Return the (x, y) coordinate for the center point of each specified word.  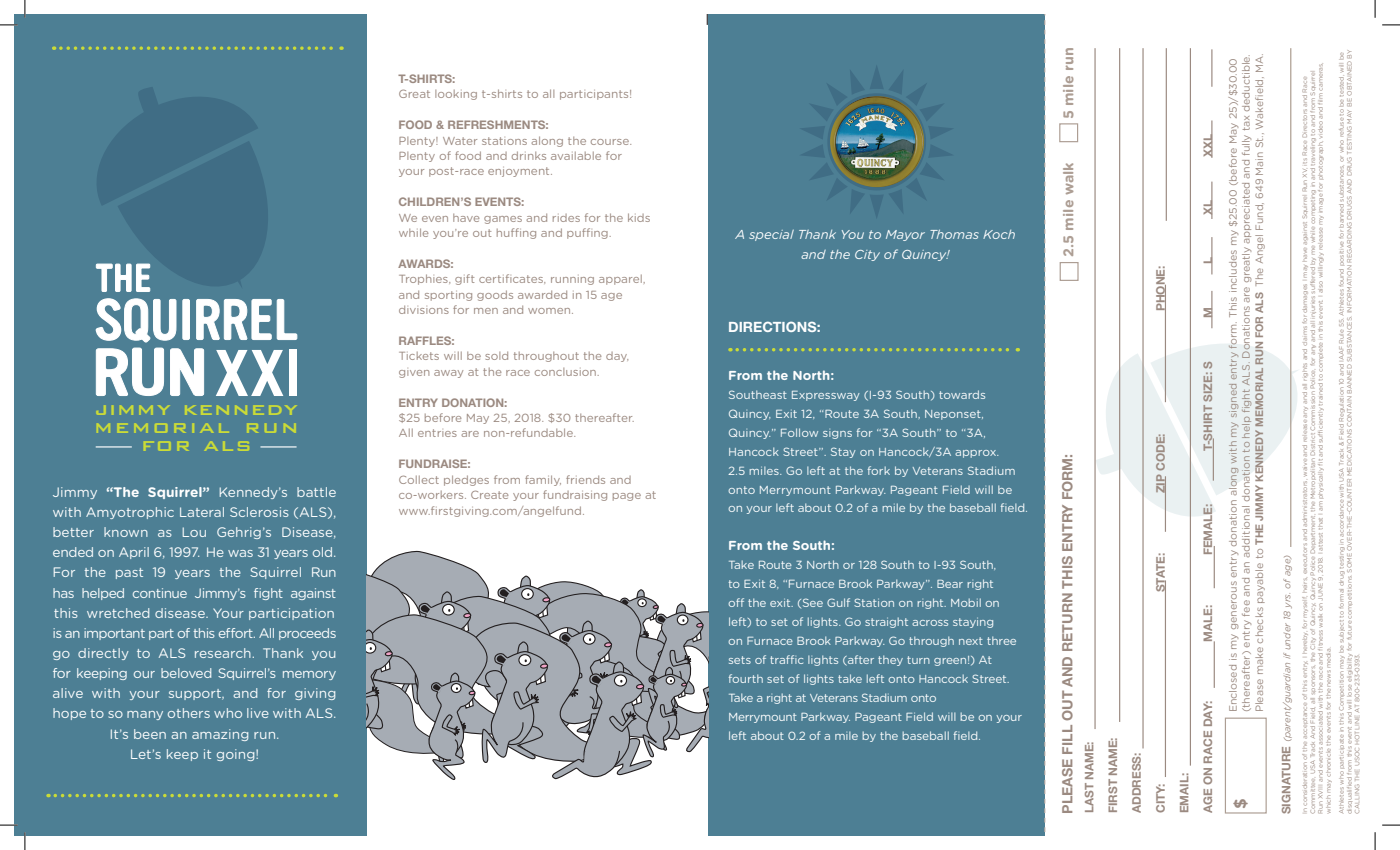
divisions (424, 310)
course (611, 142)
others (189, 713)
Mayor (905, 235)
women (550, 311)
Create (490, 494)
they (890, 660)
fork (879, 470)
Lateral (202, 512)
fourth (746, 678)
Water (460, 141)
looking (456, 95)
